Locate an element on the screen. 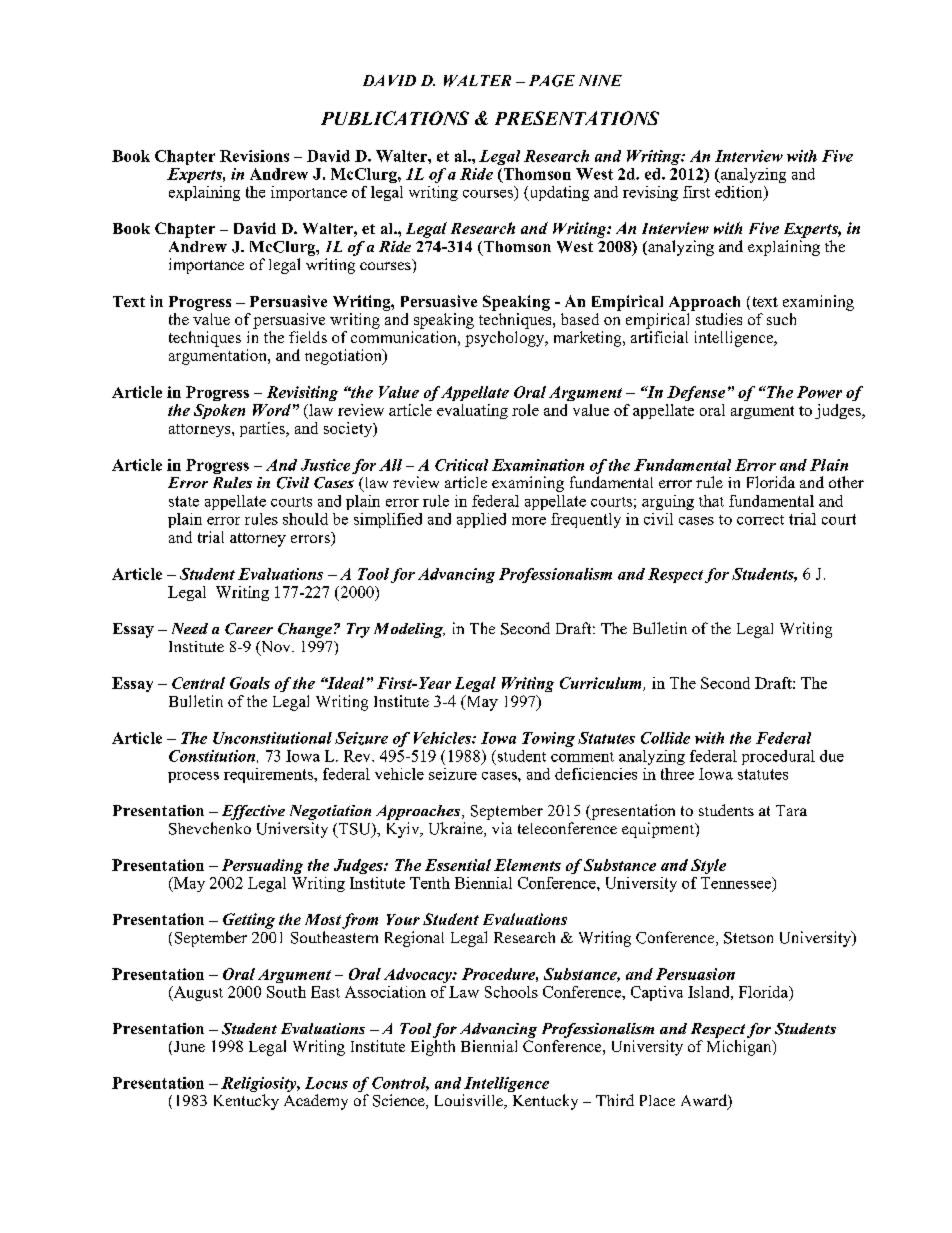 This screenshot has width=952, height=1233. fields is located at coordinates (308, 337).
